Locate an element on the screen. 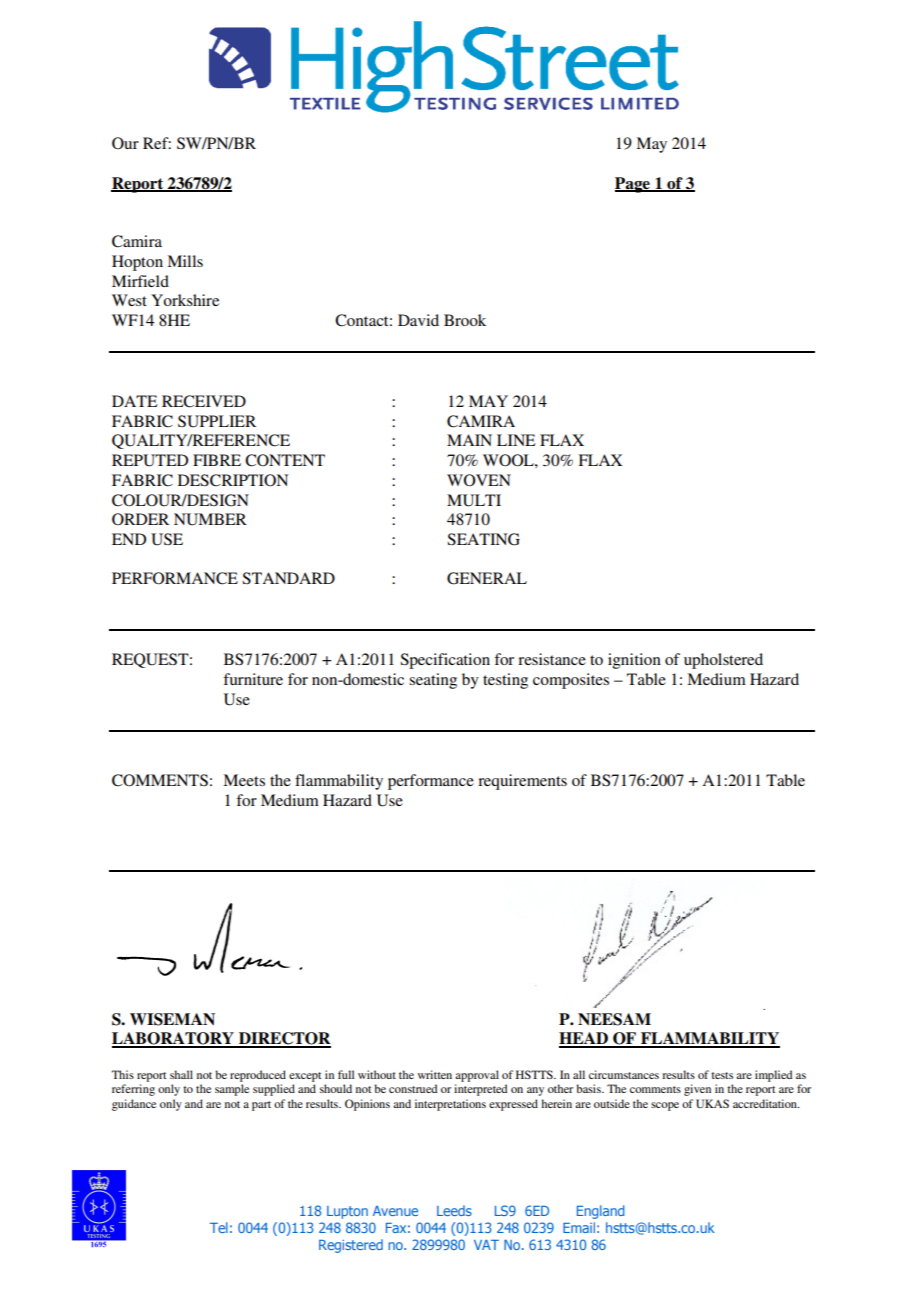 This screenshot has height=1308, width=924. furniture is located at coordinates (253, 679).
